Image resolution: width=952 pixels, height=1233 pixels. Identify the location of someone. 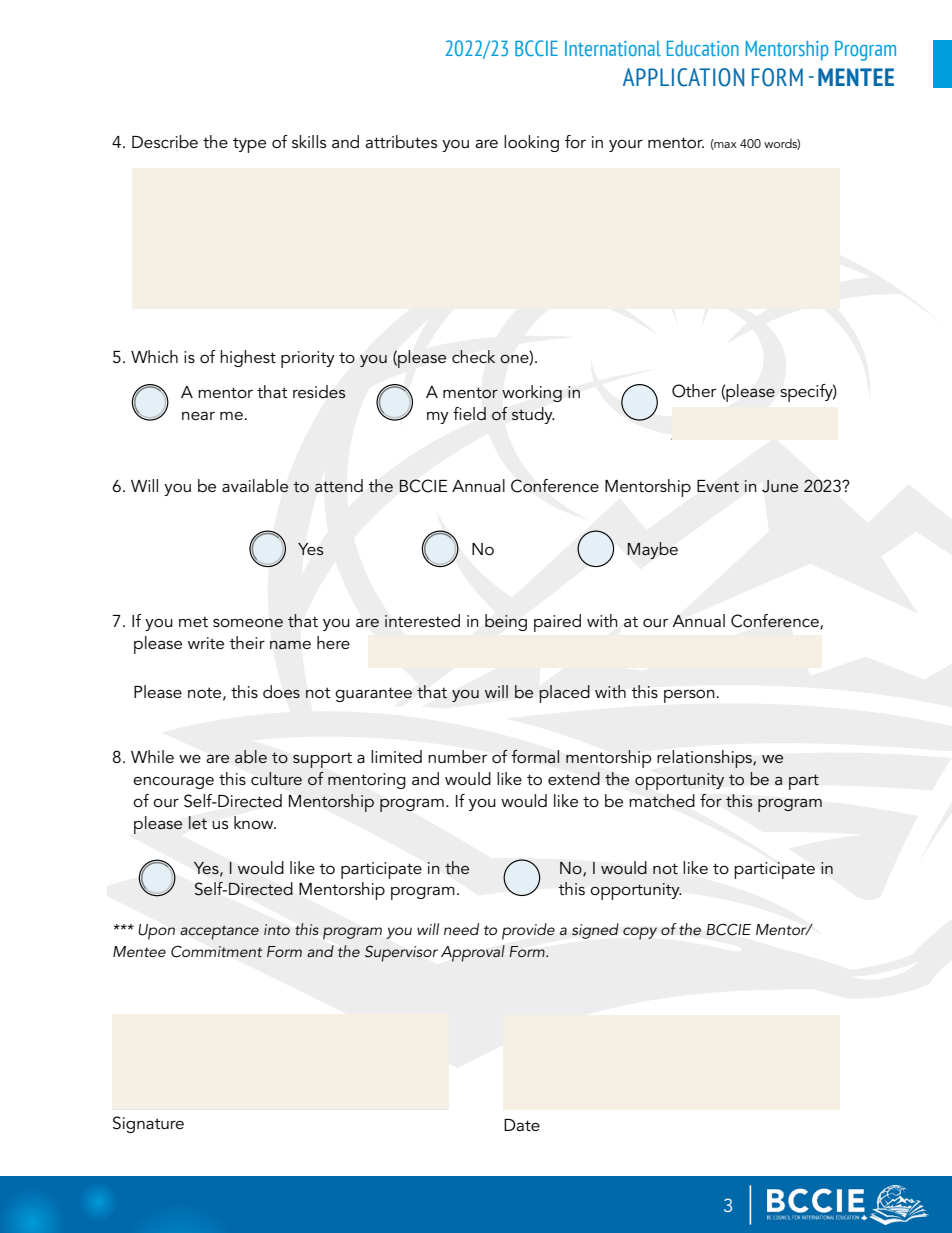
(248, 623).
